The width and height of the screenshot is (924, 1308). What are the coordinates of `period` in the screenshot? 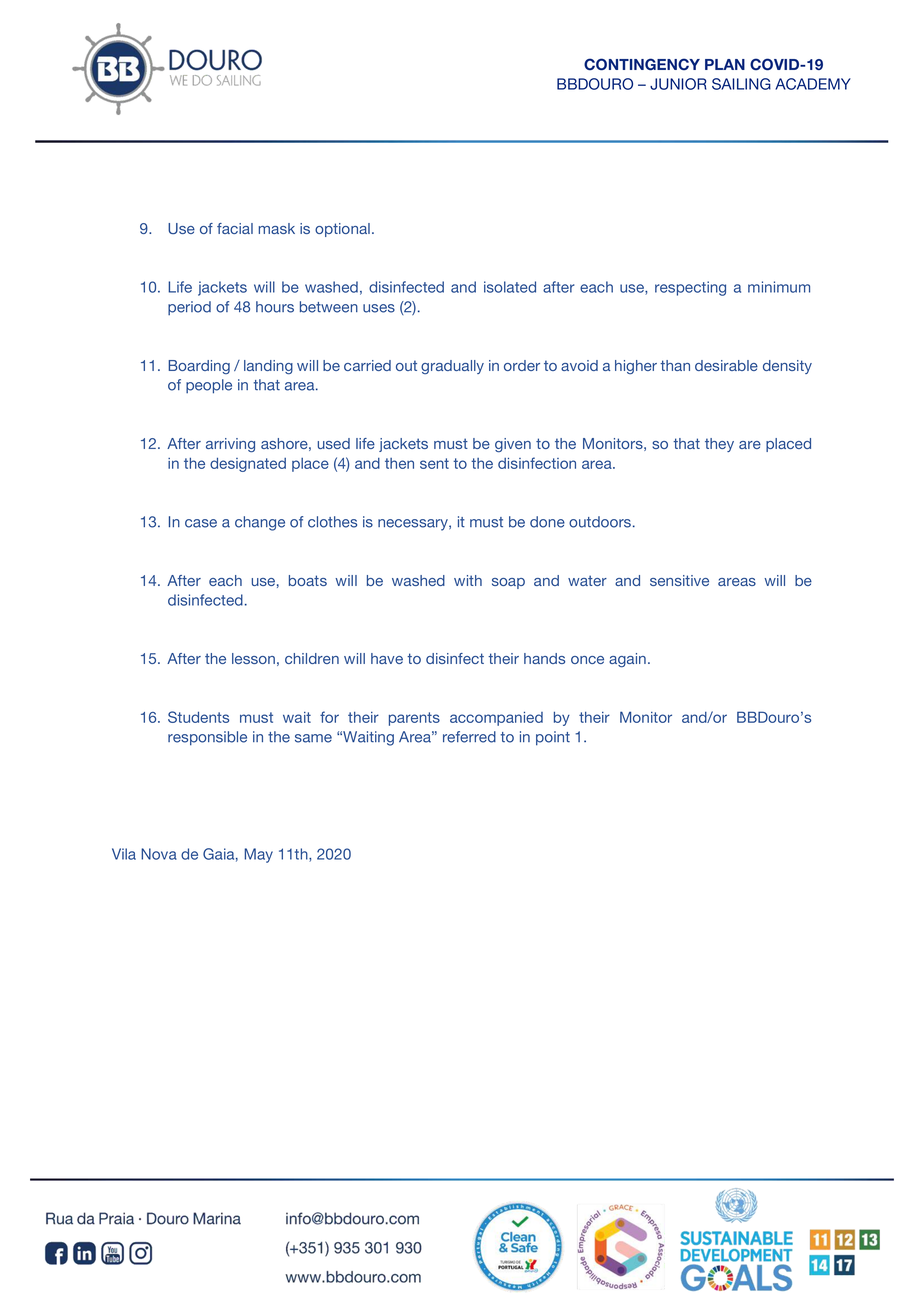 It's located at (189, 308).
